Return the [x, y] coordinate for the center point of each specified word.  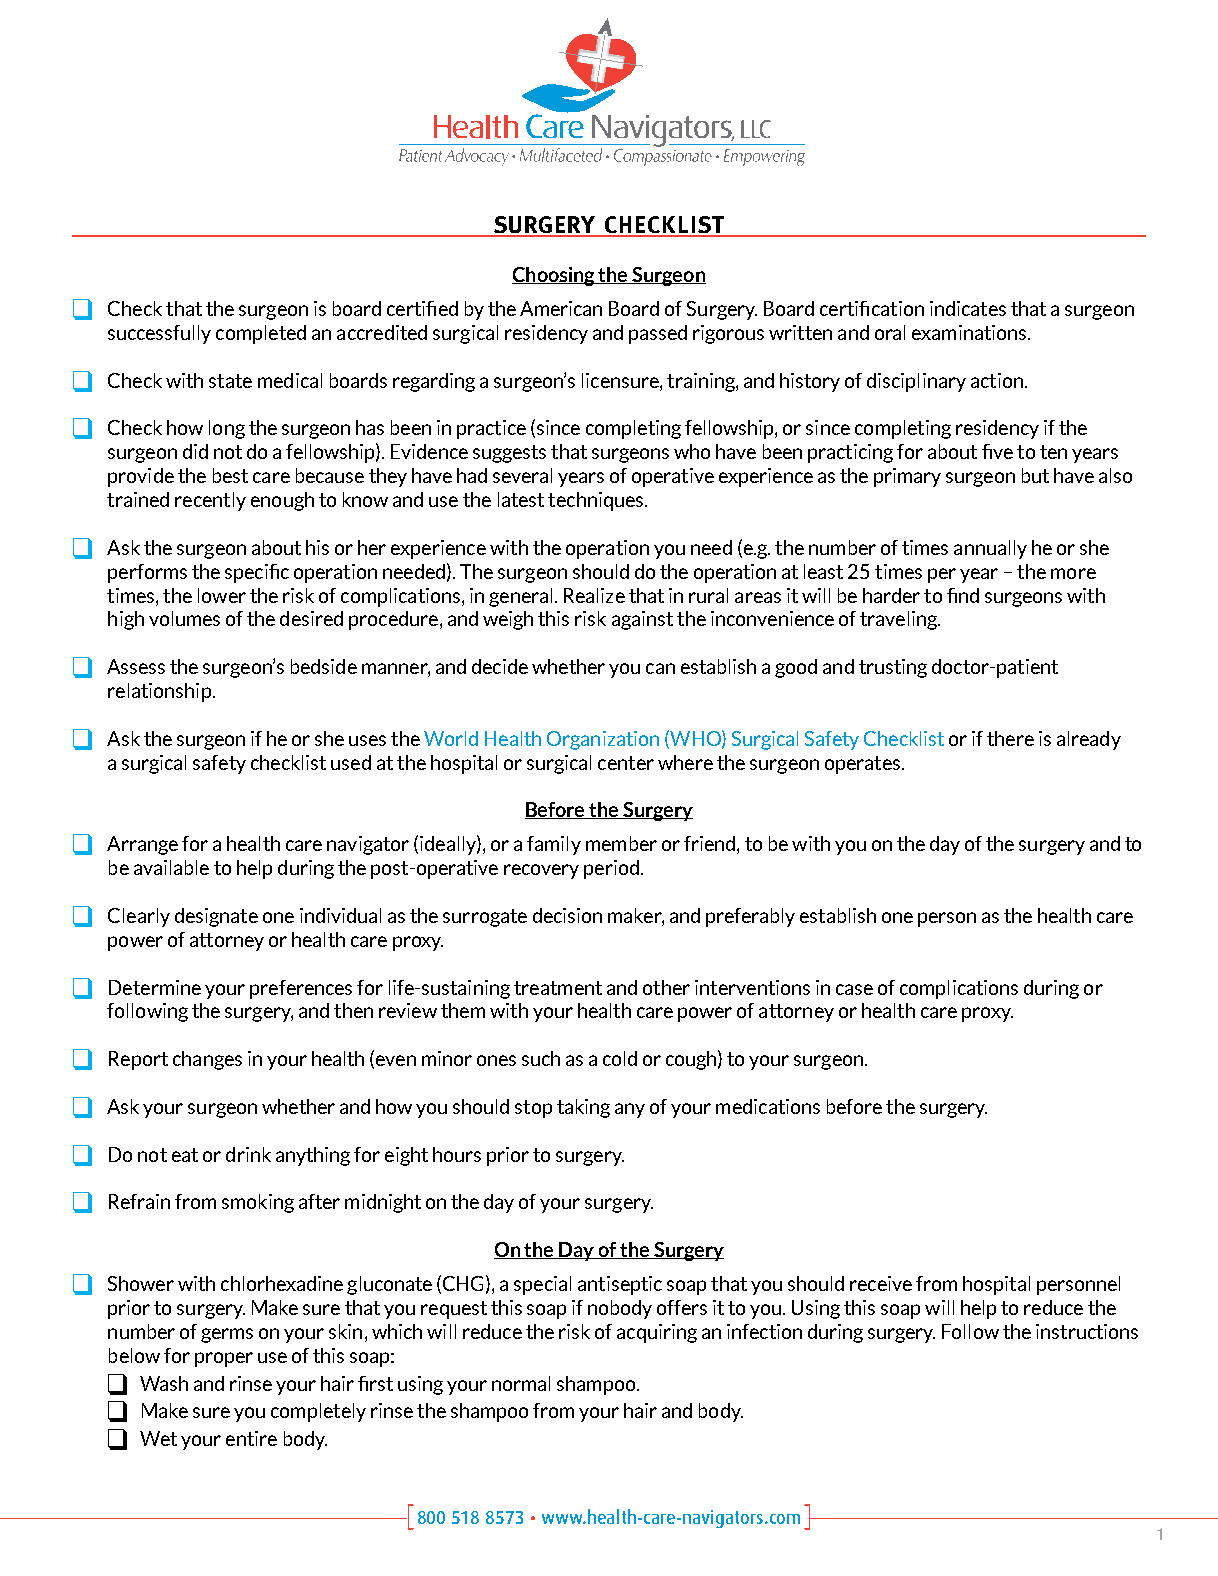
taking [583, 1108]
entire [251, 1438]
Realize [594, 595]
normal [521, 1383]
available [171, 867]
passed [658, 334]
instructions [1087, 1331]
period [611, 869]
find [963, 595]
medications [768, 1106]
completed [261, 334]
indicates [968, 308]
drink [248, 1154]
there [1010, 738]
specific [257, 573]
